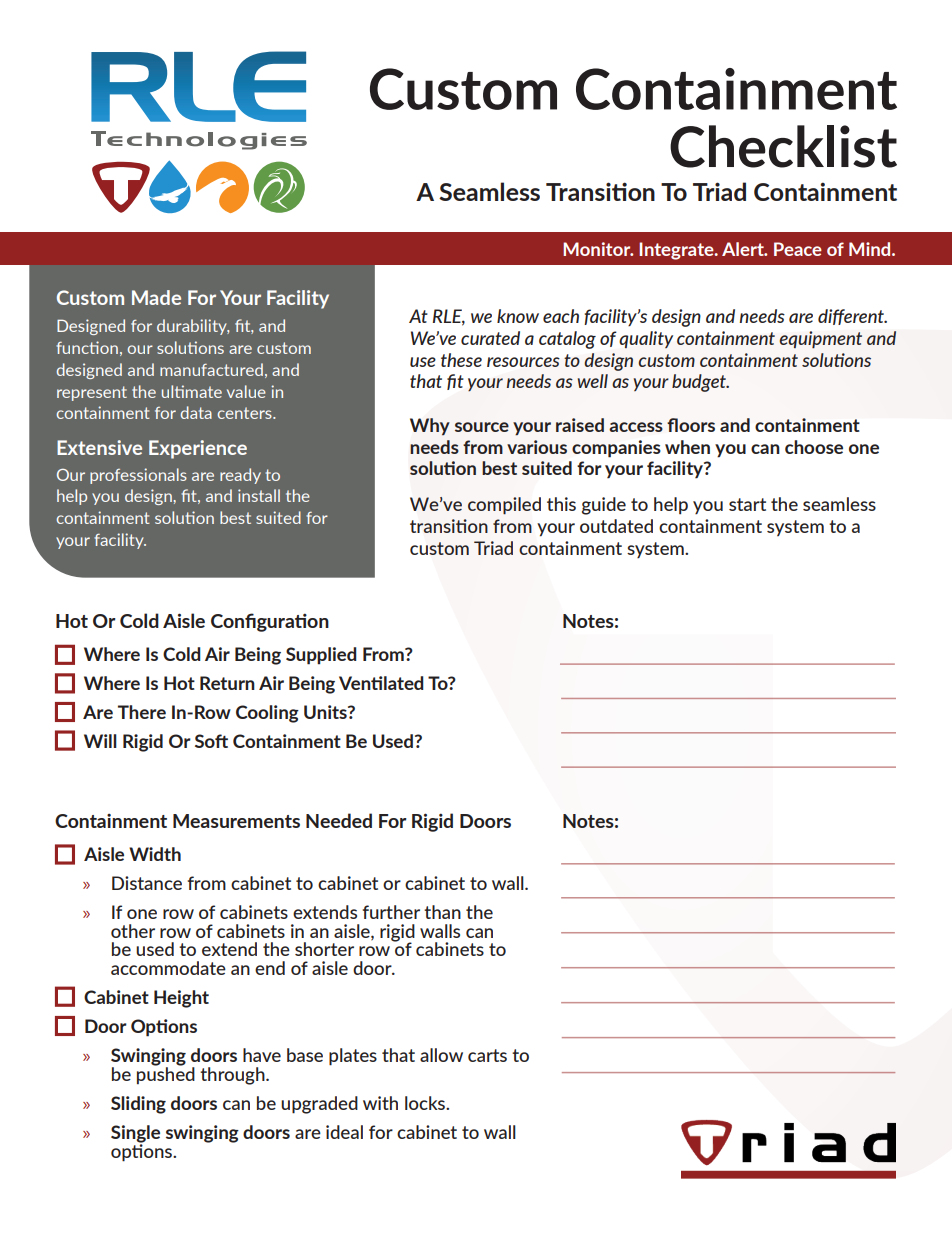 Image resolution: width=952 pixels, height=1233 pixels. Describe the element at coordinates (783, 146) in the screenshot. I see `Checklist` at that location.
